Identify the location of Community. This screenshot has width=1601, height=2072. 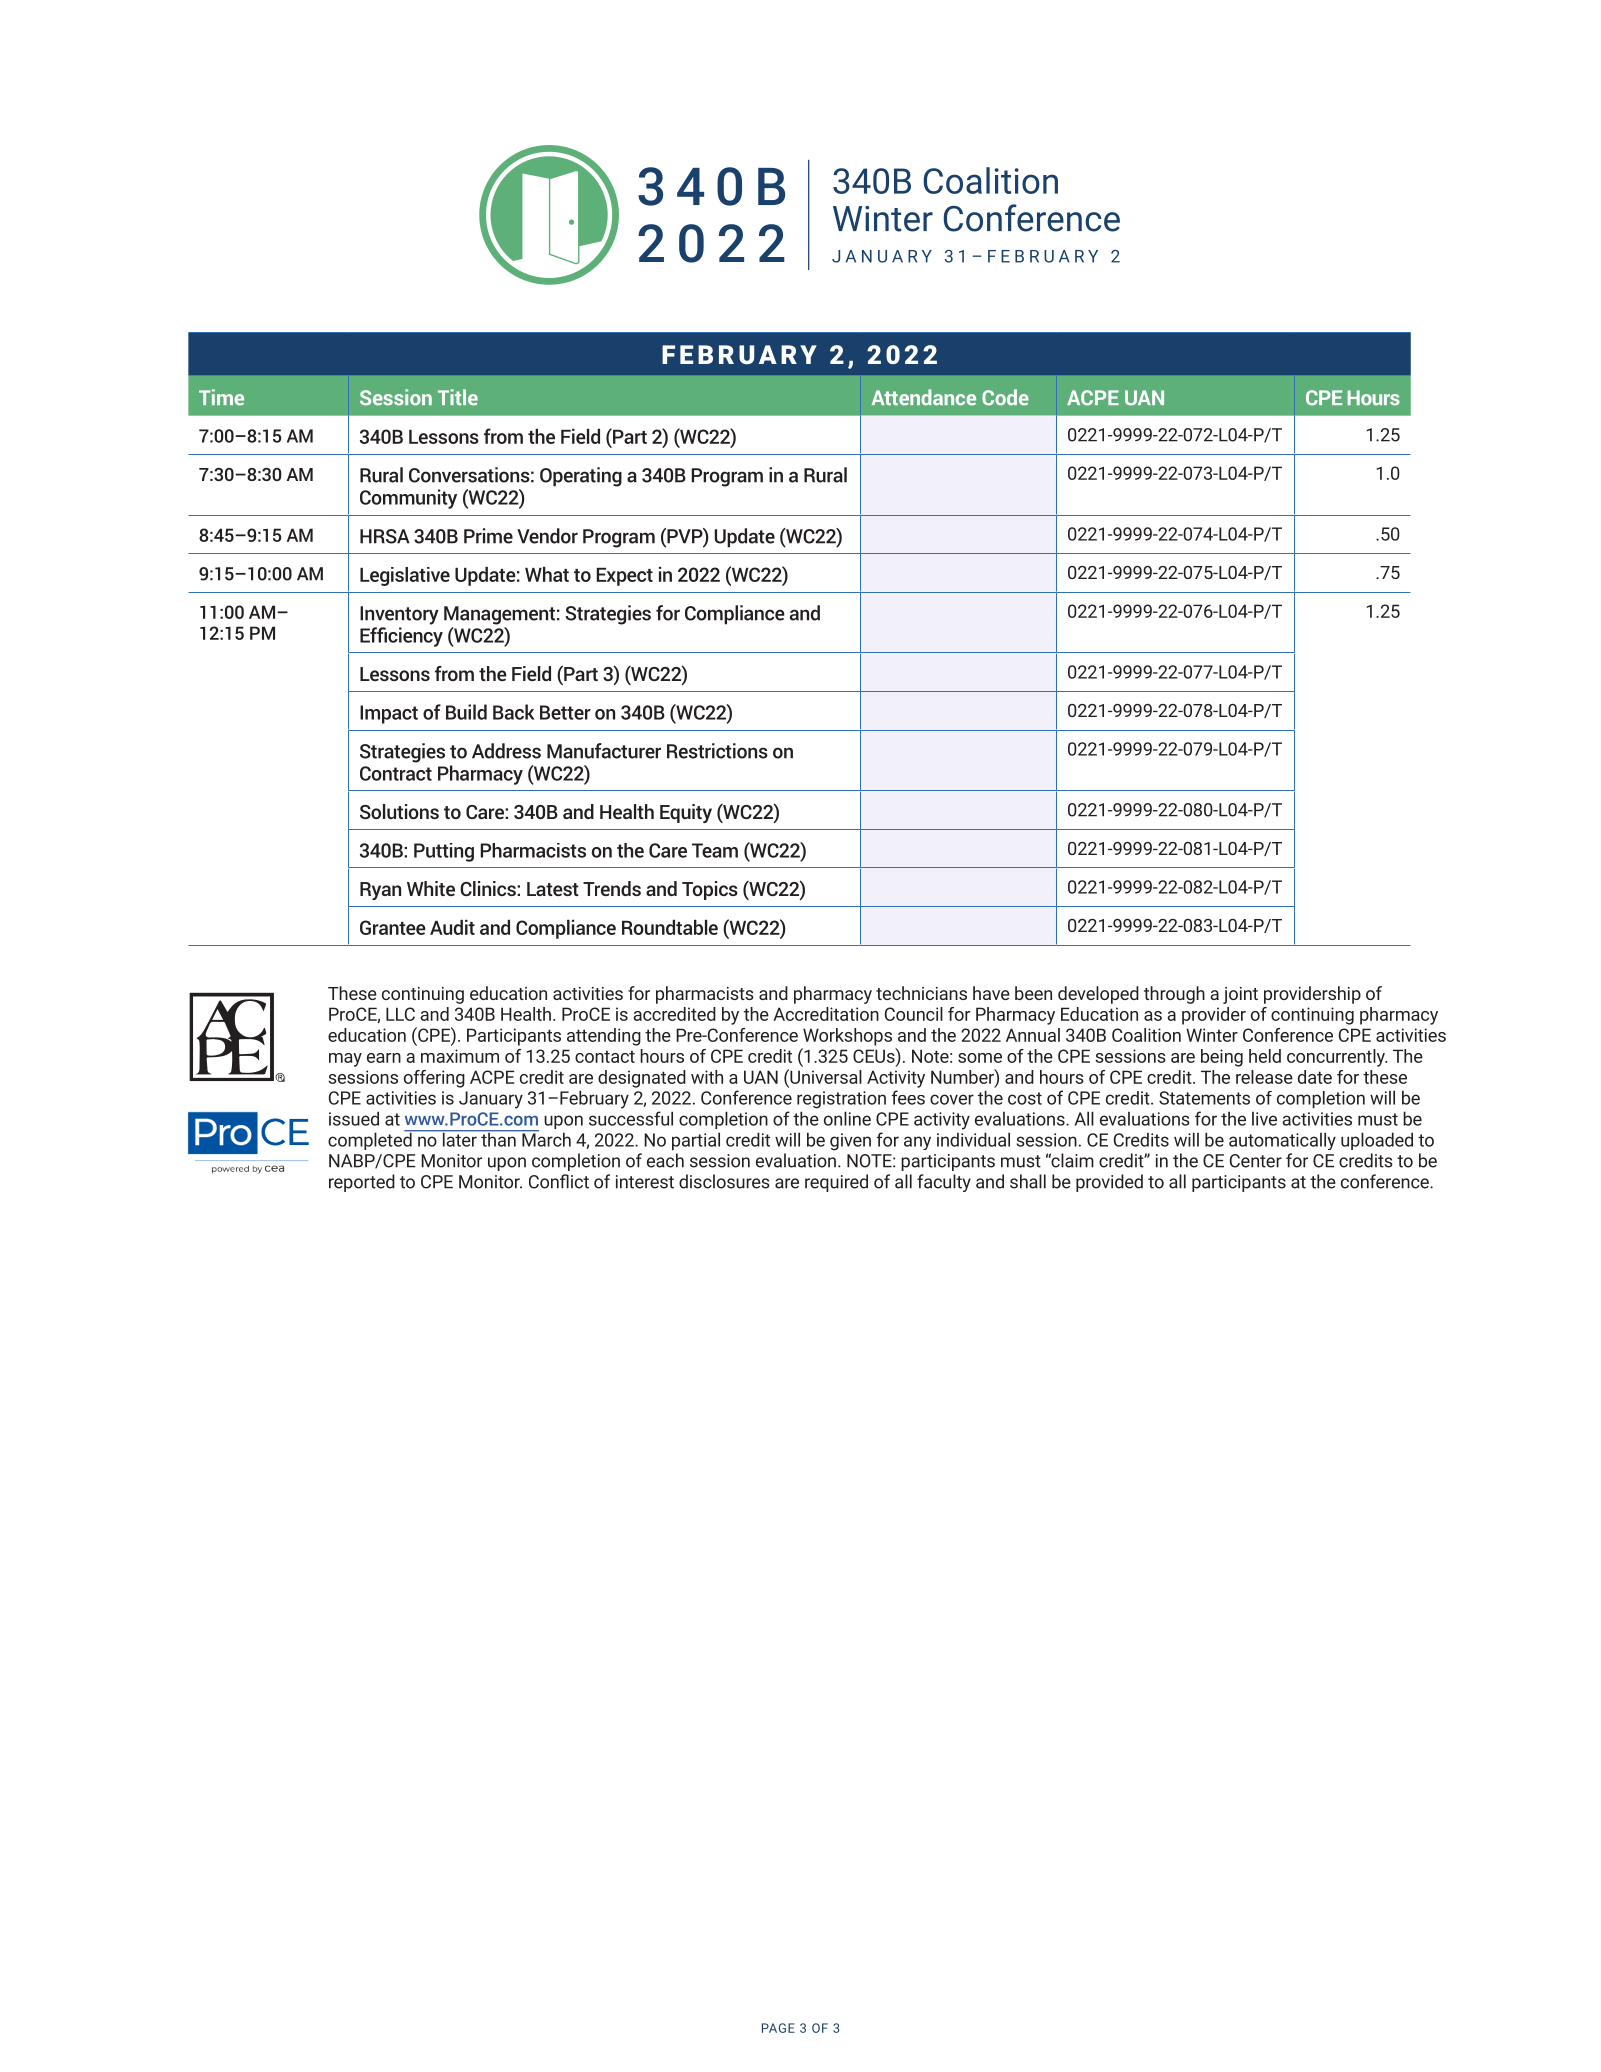
(408, 499).
